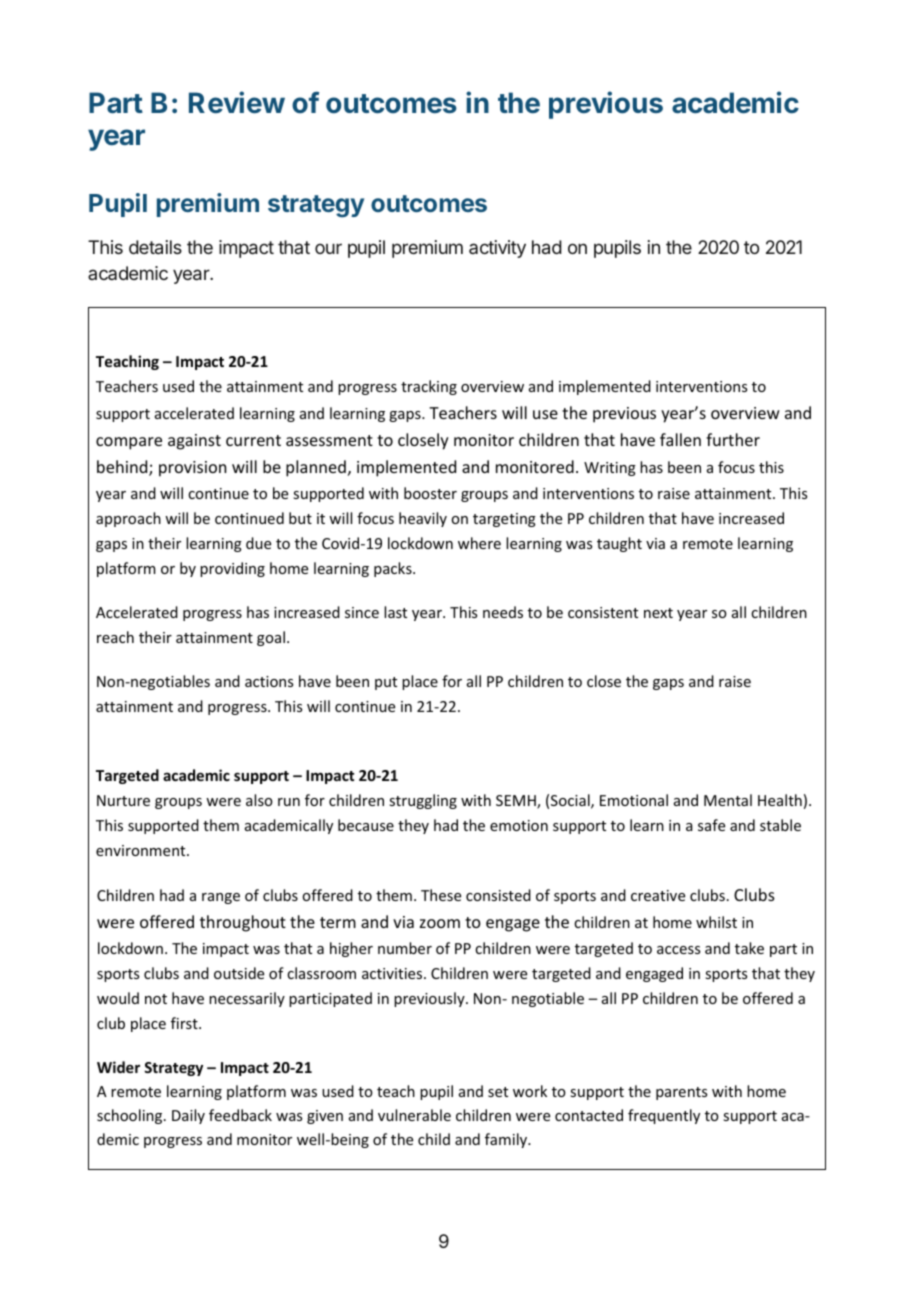 Image resolution: width=924 pixels, height=1308 pixels. Describe the element at coordinates (188, 1116) in the image. I see `Daily` at that location.
